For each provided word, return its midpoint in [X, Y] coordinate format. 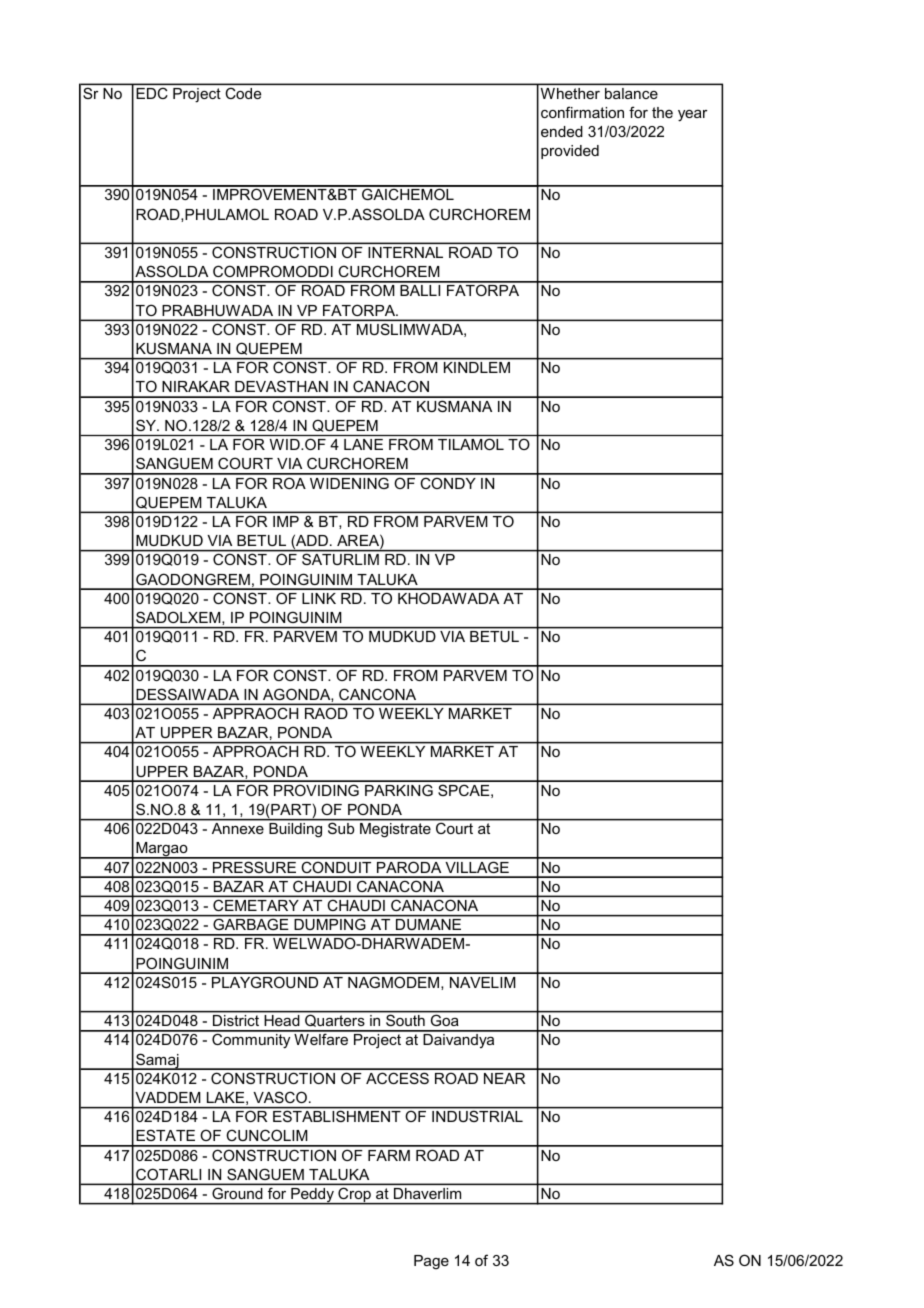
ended [562, 131]
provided [570, 152]
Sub [341, 828]
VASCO [280, 1097]
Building [295, 830]
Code [243, 93]
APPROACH [255, 751]
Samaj [157, 1061]
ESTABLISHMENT [337, 1116]
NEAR [504, 1078]
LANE [363, 444]
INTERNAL [405, 252]
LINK [319, 598]
